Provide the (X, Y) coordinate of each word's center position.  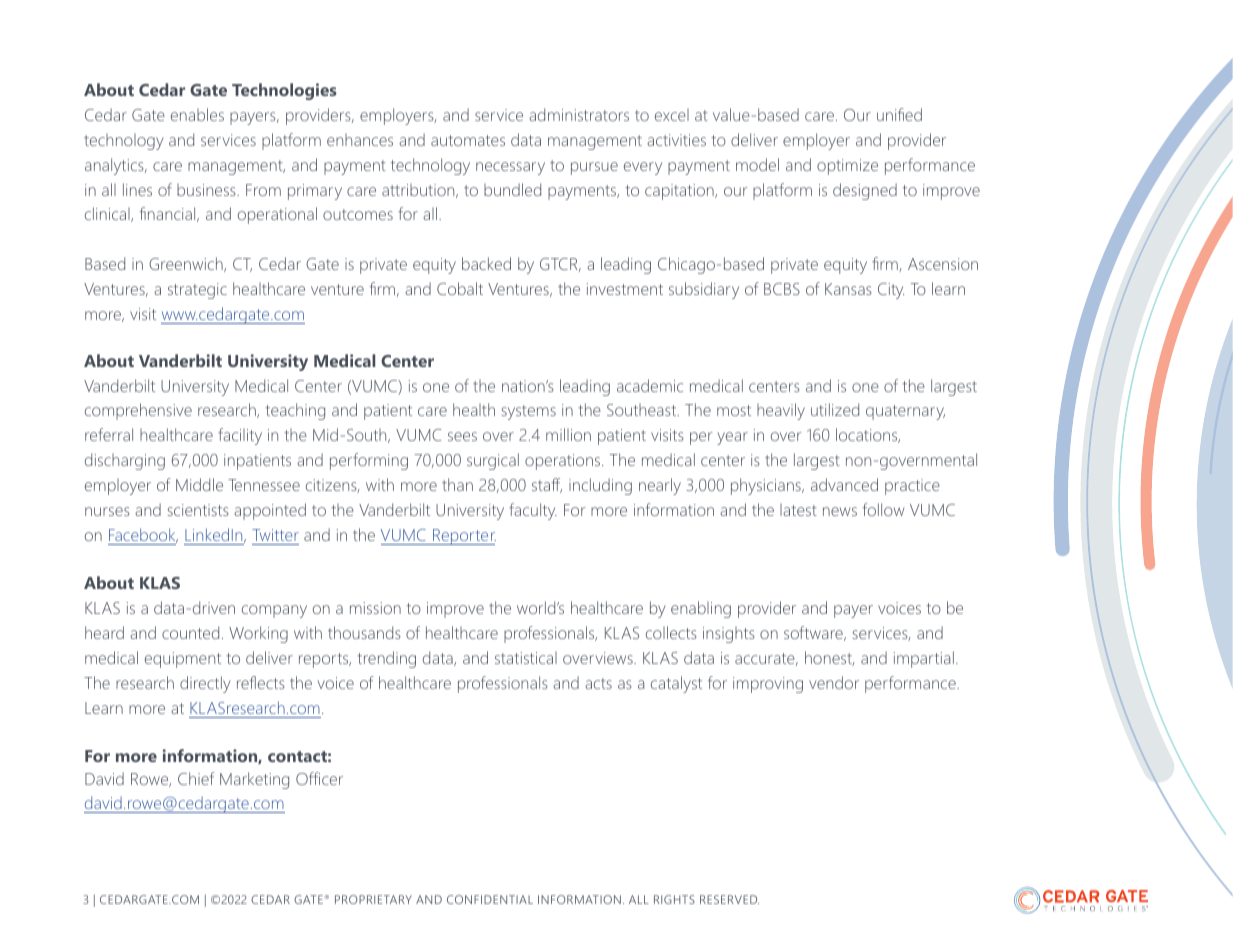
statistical (526, 658)
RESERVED (729, 899)
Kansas (848, 289)
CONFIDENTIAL (490, 899)
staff (547, 485)
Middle (199, 484)
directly (205, 684)
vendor (834, 682)
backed (486, 263)
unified (899, 114)
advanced (844, 484)
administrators (579, 114)
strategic (197, 291)
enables (197, 114)
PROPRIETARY (373, 899)
